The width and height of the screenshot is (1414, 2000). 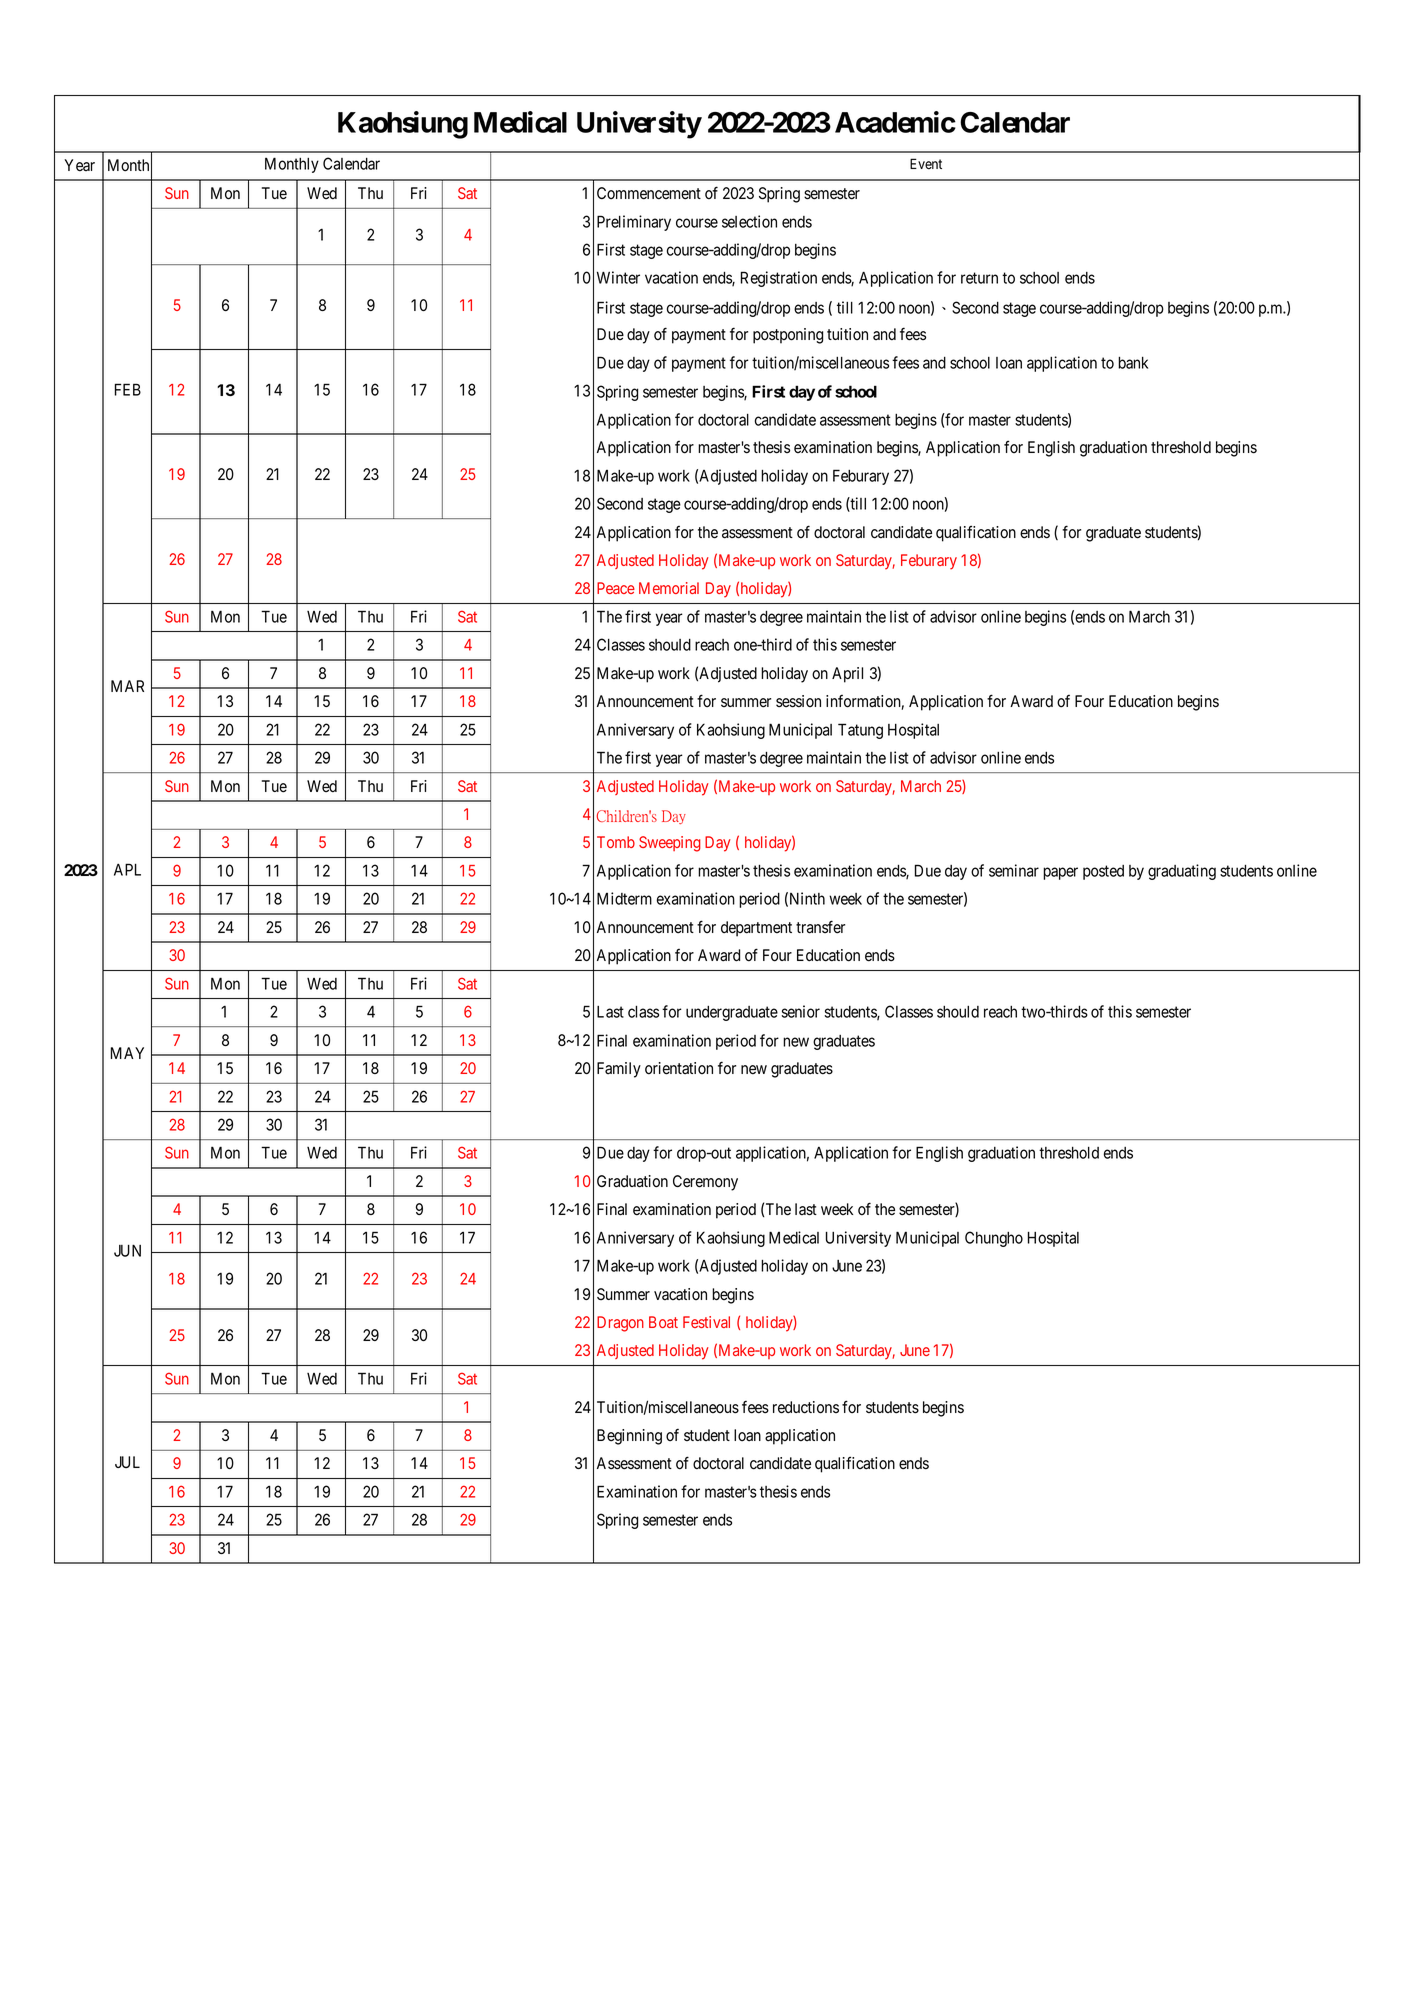 What do you see at coordinates (649, 193) in the screenshot?
I see `Commencement` at bounding box center [649, 193].
